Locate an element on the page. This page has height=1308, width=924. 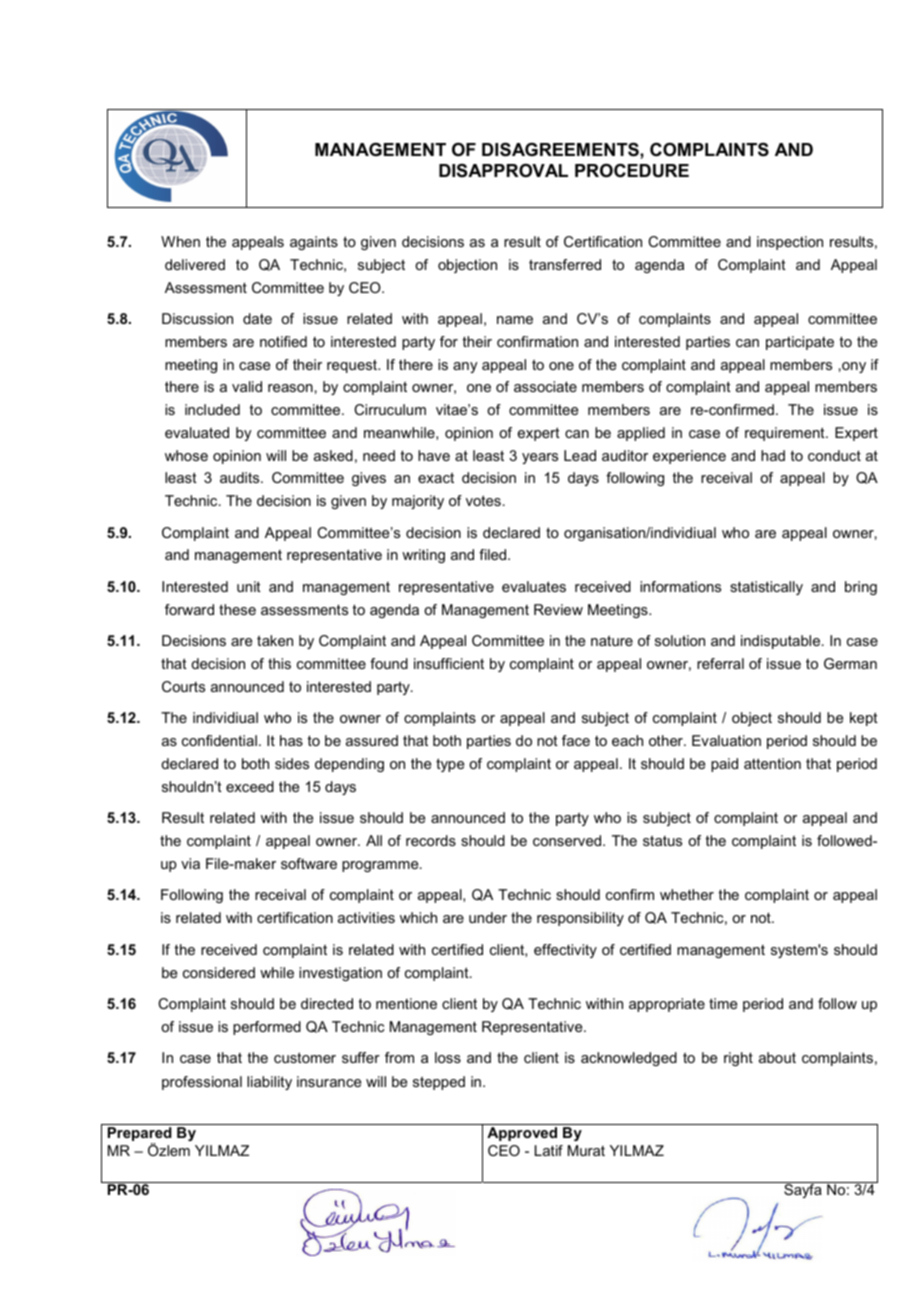
conserved is located at coordinates (568, 840).
